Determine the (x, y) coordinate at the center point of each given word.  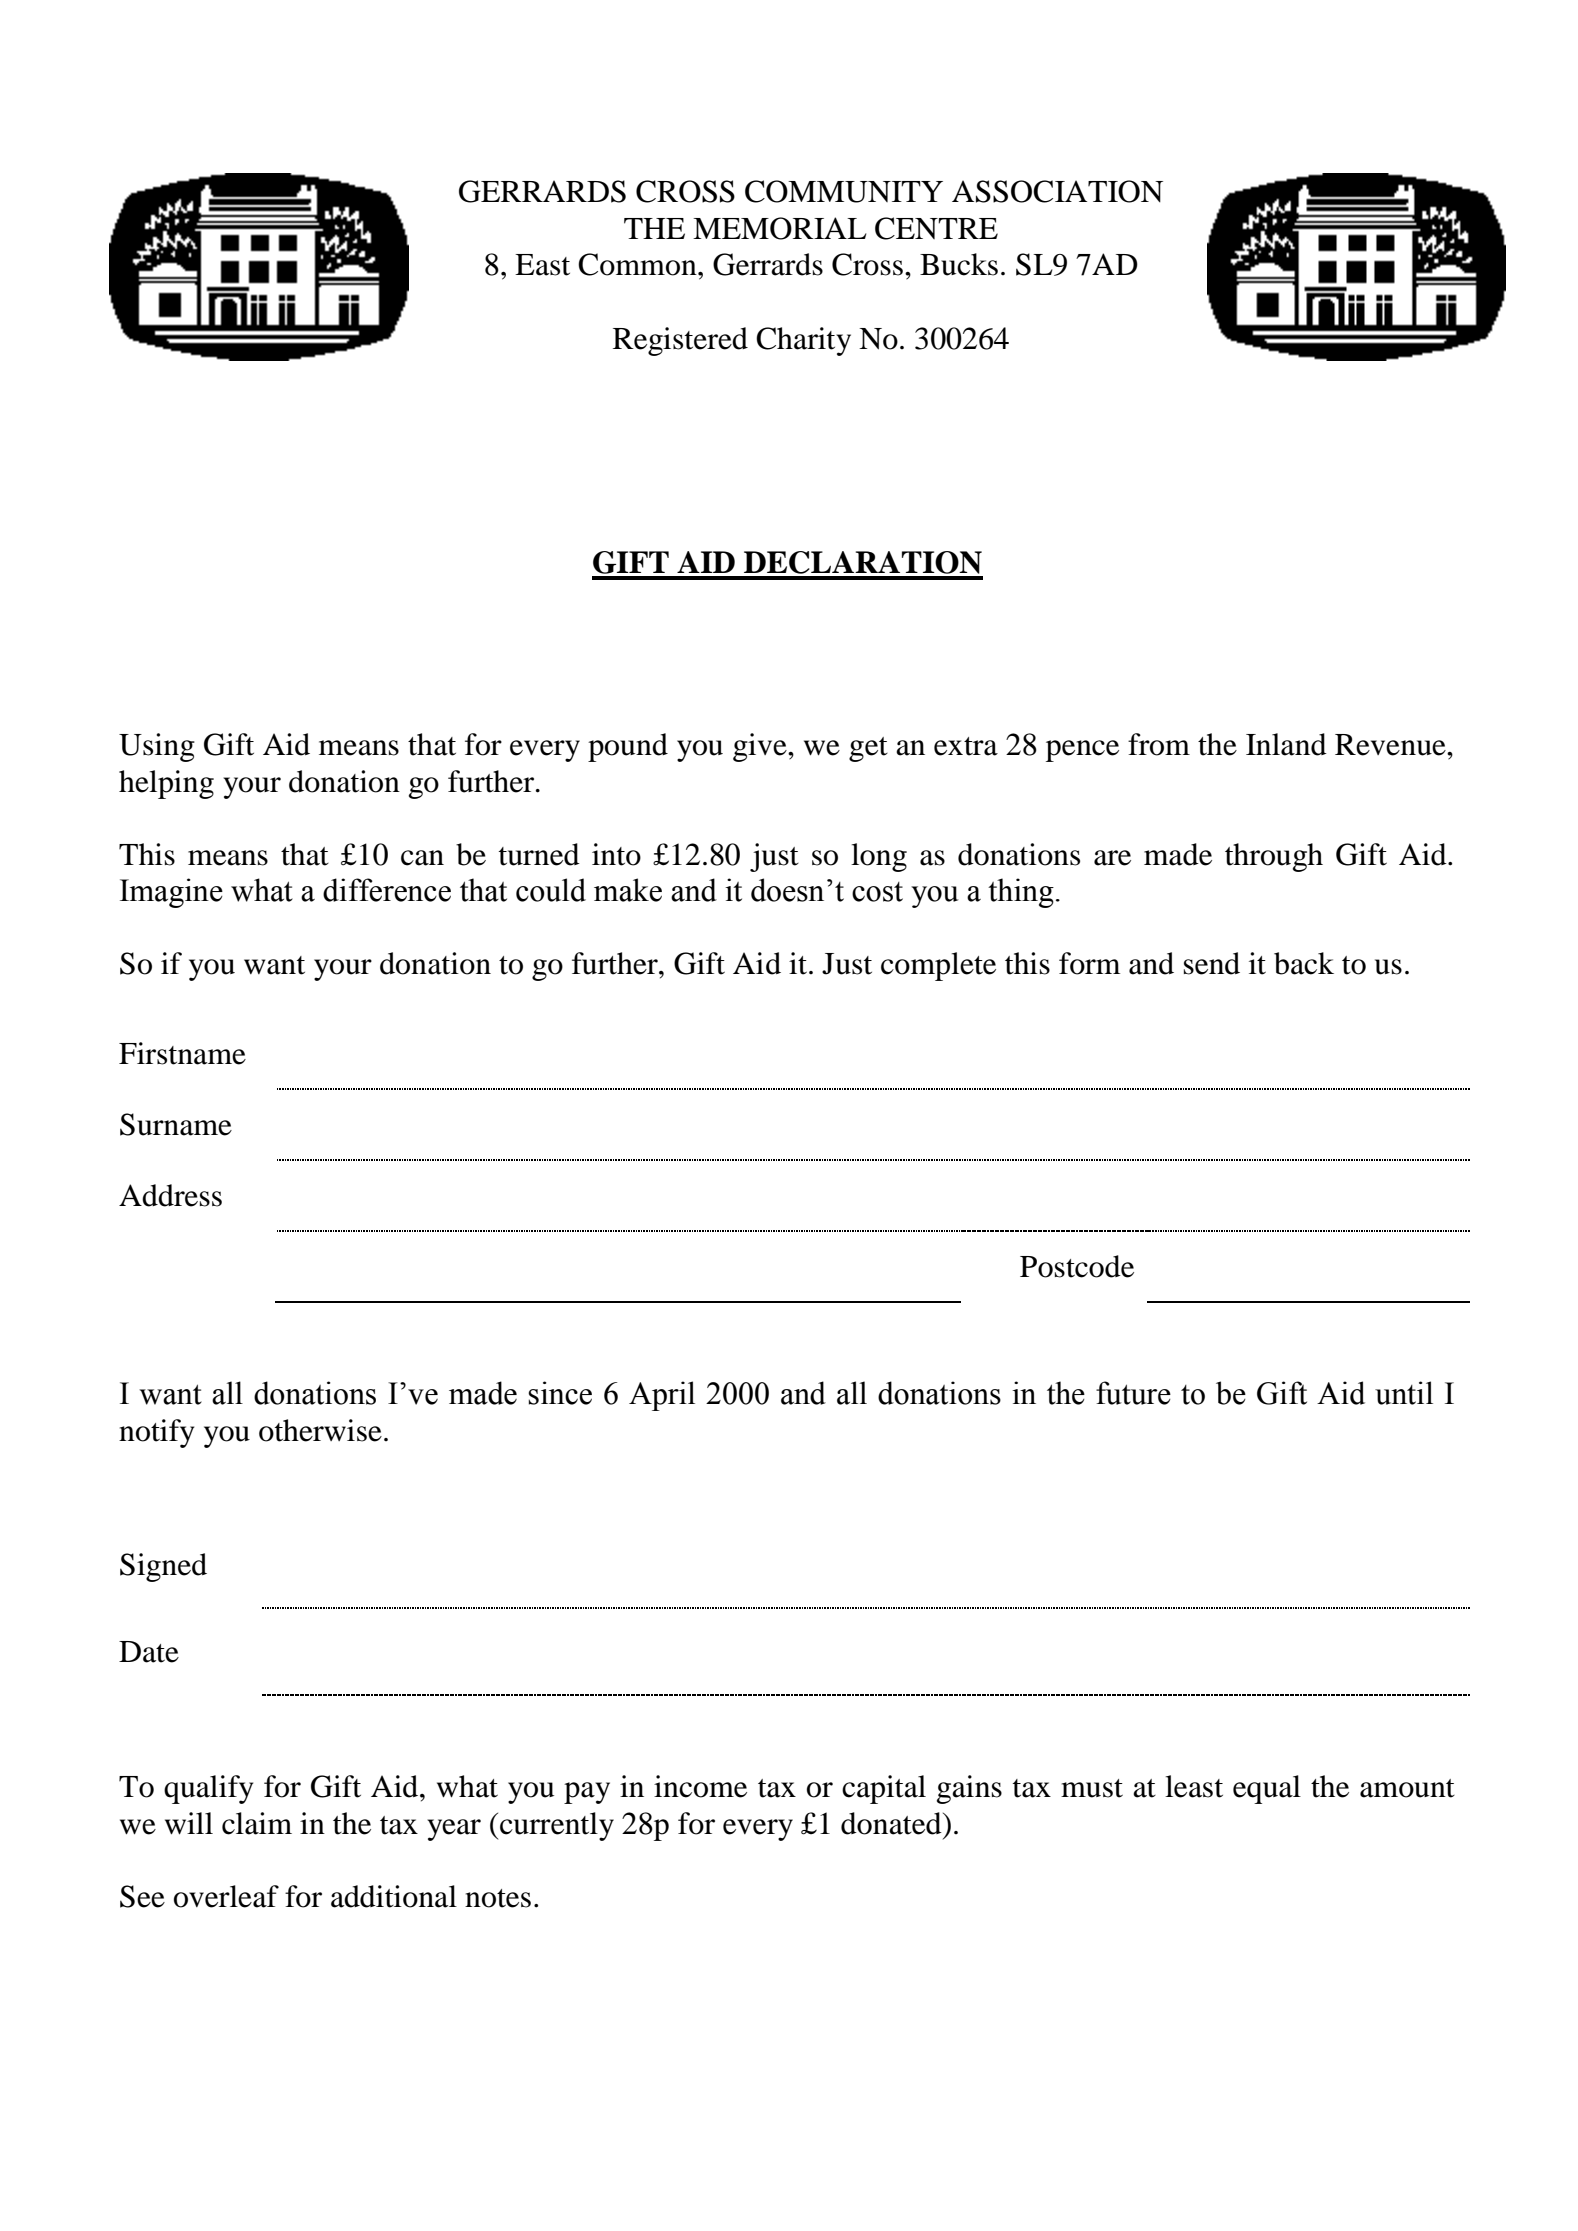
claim (257, 1823)
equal (1267, 1789)
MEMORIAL (780, 228)
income (700, 1786)
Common (638, 264)
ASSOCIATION (1057, 191)
